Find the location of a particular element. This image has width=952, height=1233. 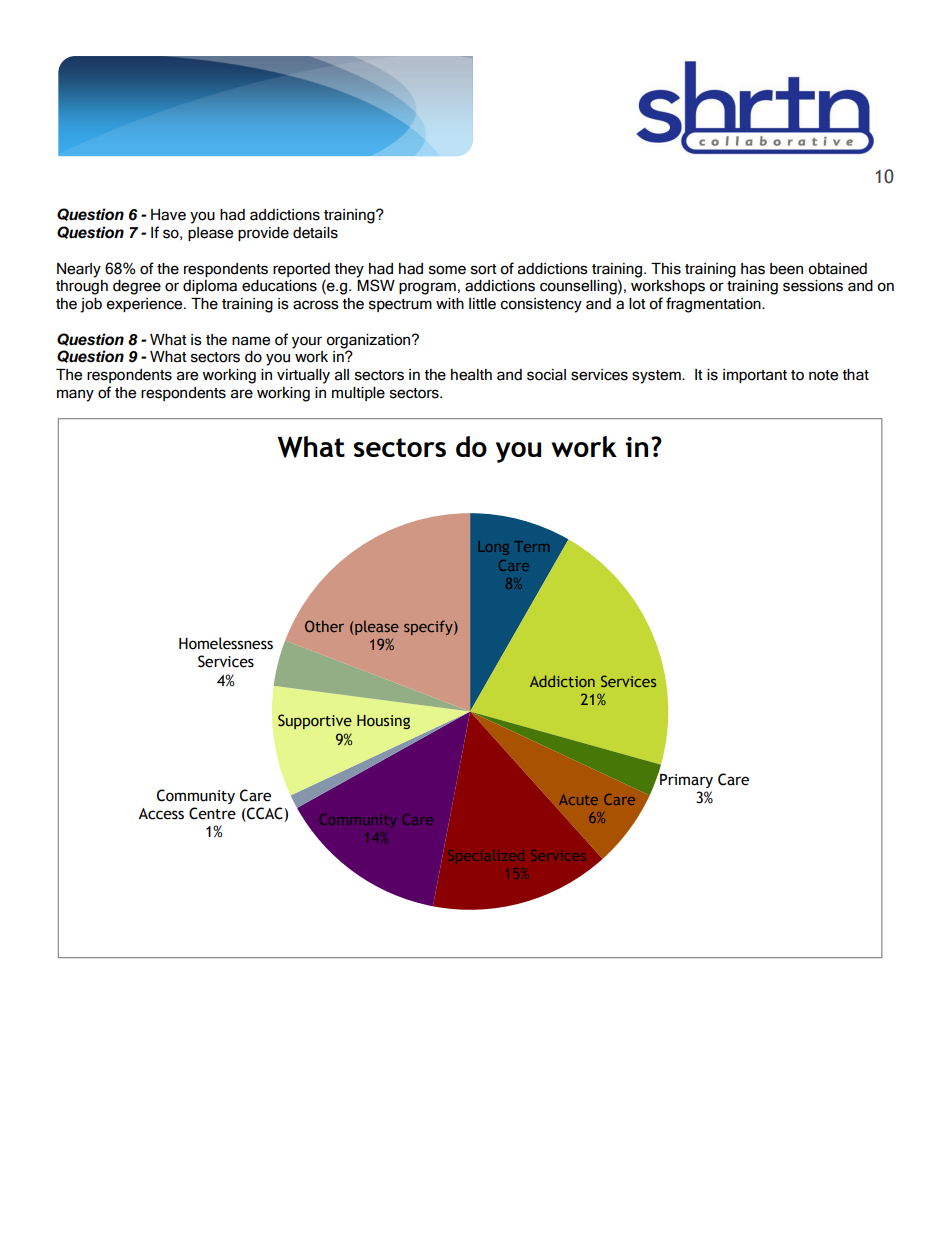

has is located at coordinates (753, 269).
